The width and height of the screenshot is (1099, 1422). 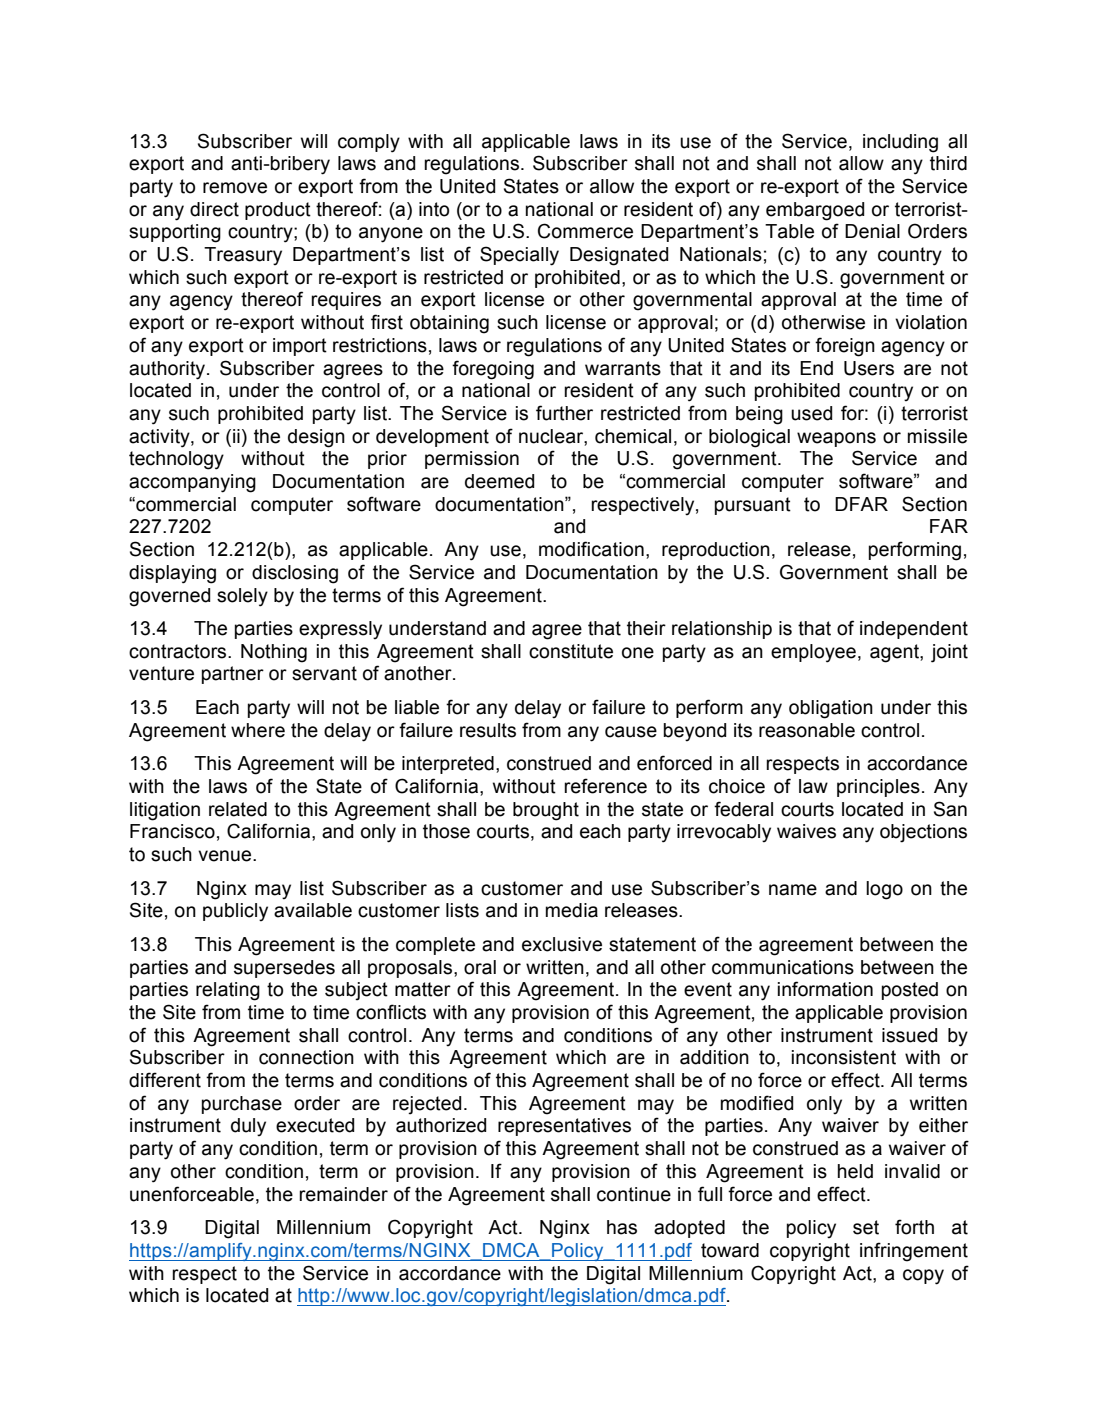 I want to click on obligation, so click(x=831, y=709).
